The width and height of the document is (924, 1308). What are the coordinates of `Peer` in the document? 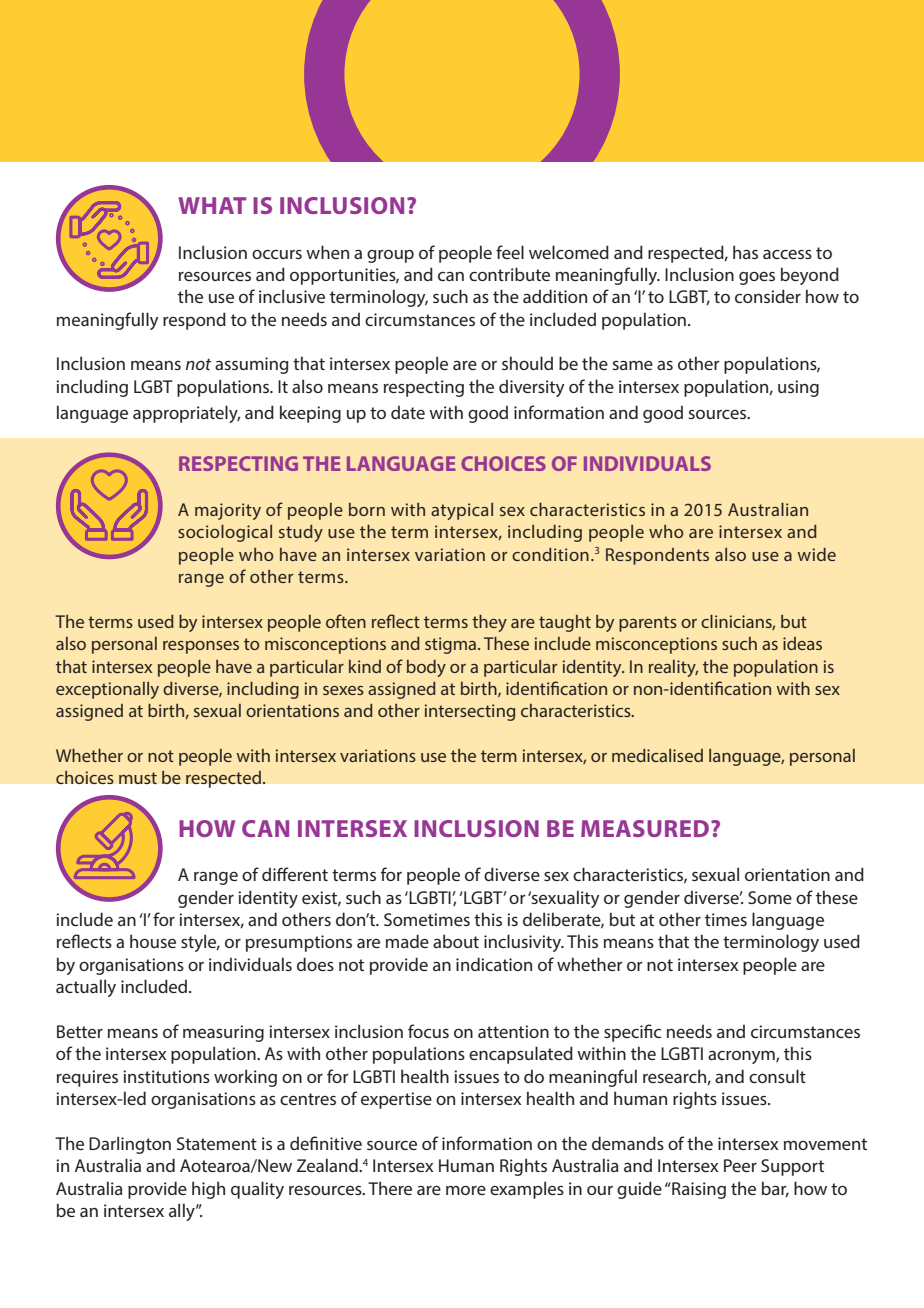 It's located at (740, 1165).
